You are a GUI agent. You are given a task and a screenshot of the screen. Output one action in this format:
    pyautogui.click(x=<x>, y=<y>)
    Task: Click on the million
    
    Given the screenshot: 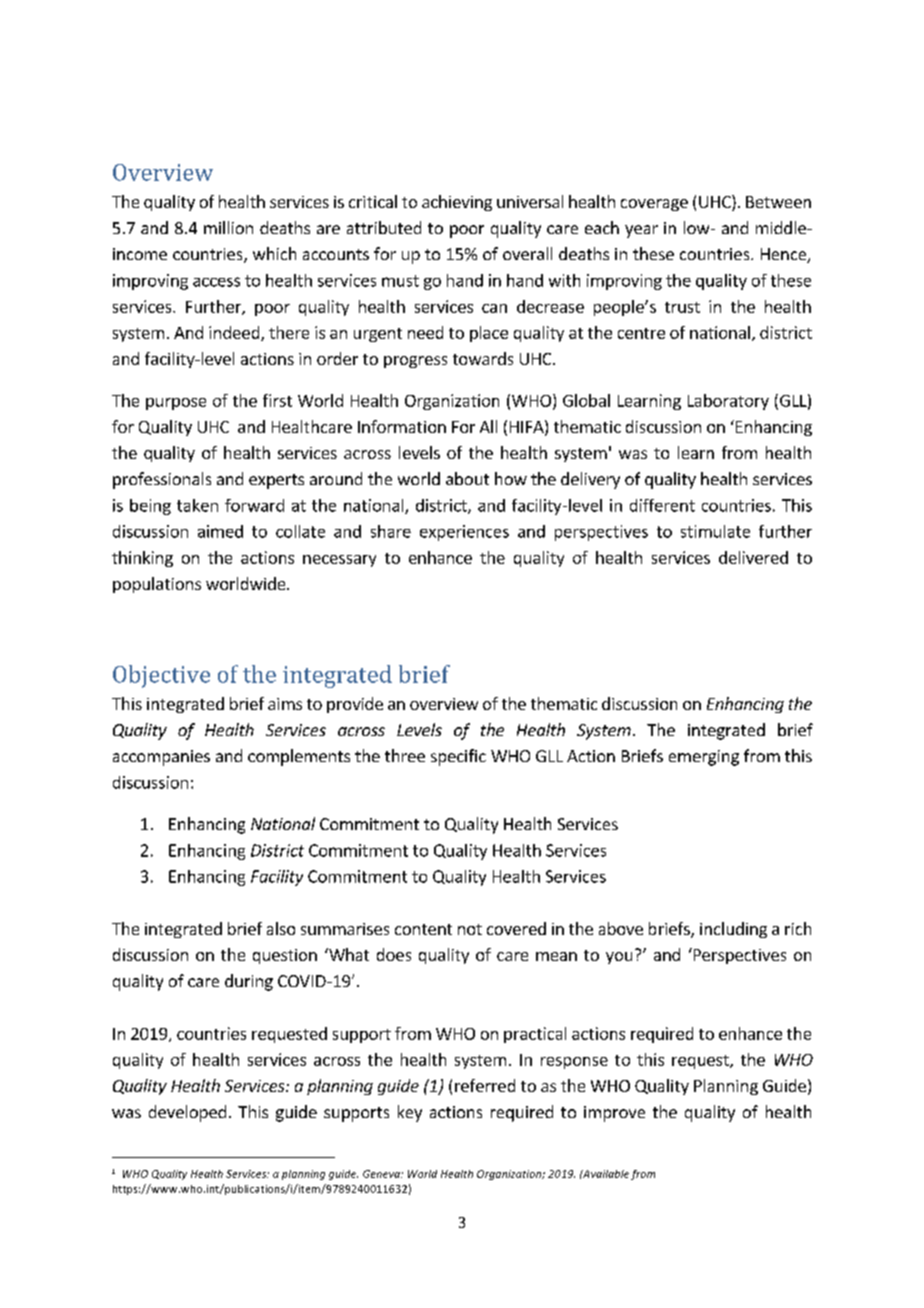 What is the action you would take?
    pyautogui.click(x=228, y=227)
